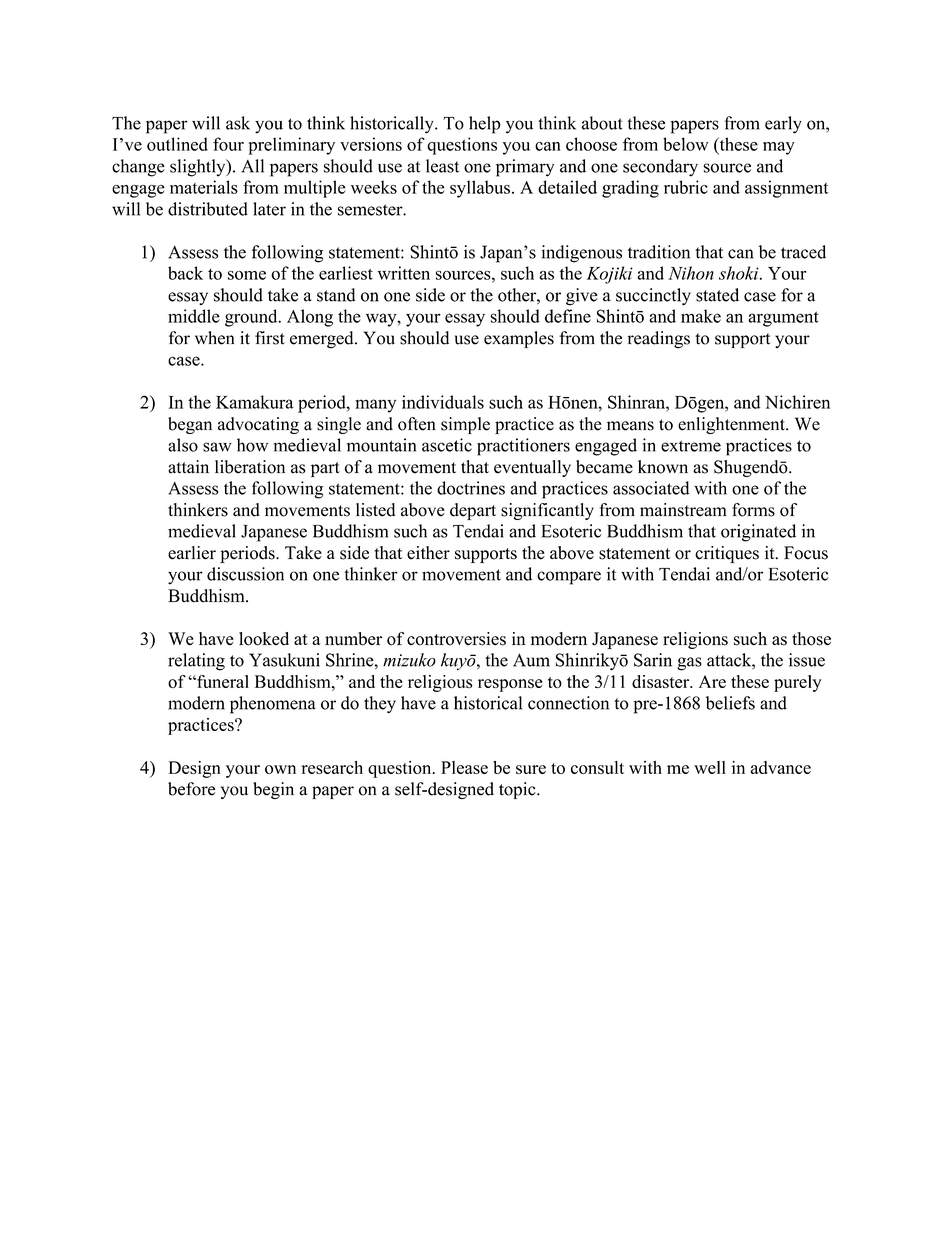 Image resolution: width=952 pixels, height=1233 pixels. Describe the element at coordinates (191, 789) in the image. I see `before` at that location.
